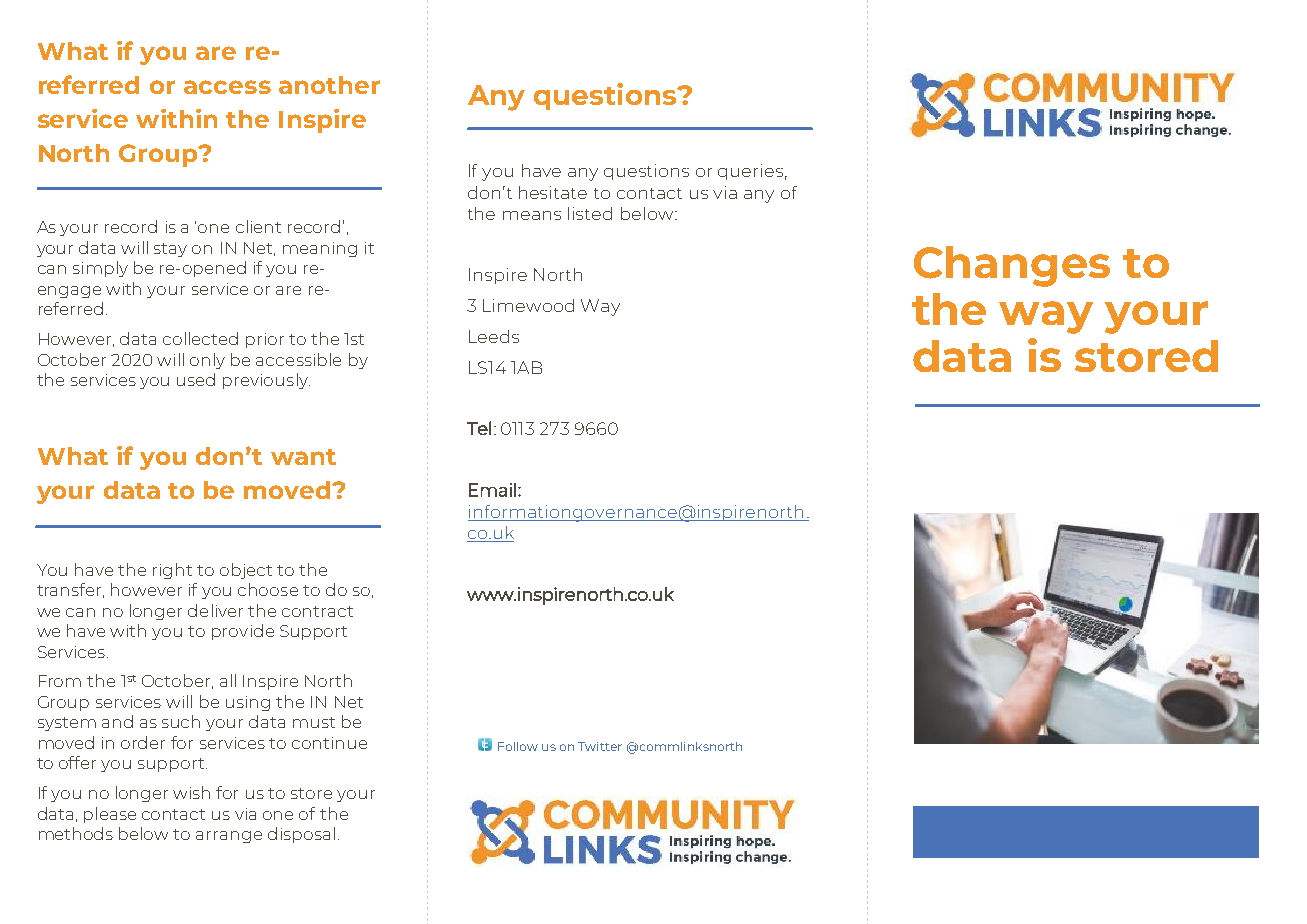 The image size is (1307, 924). Describe the element at coordinates (317, 611) in the document. I see `contract` at that location.
